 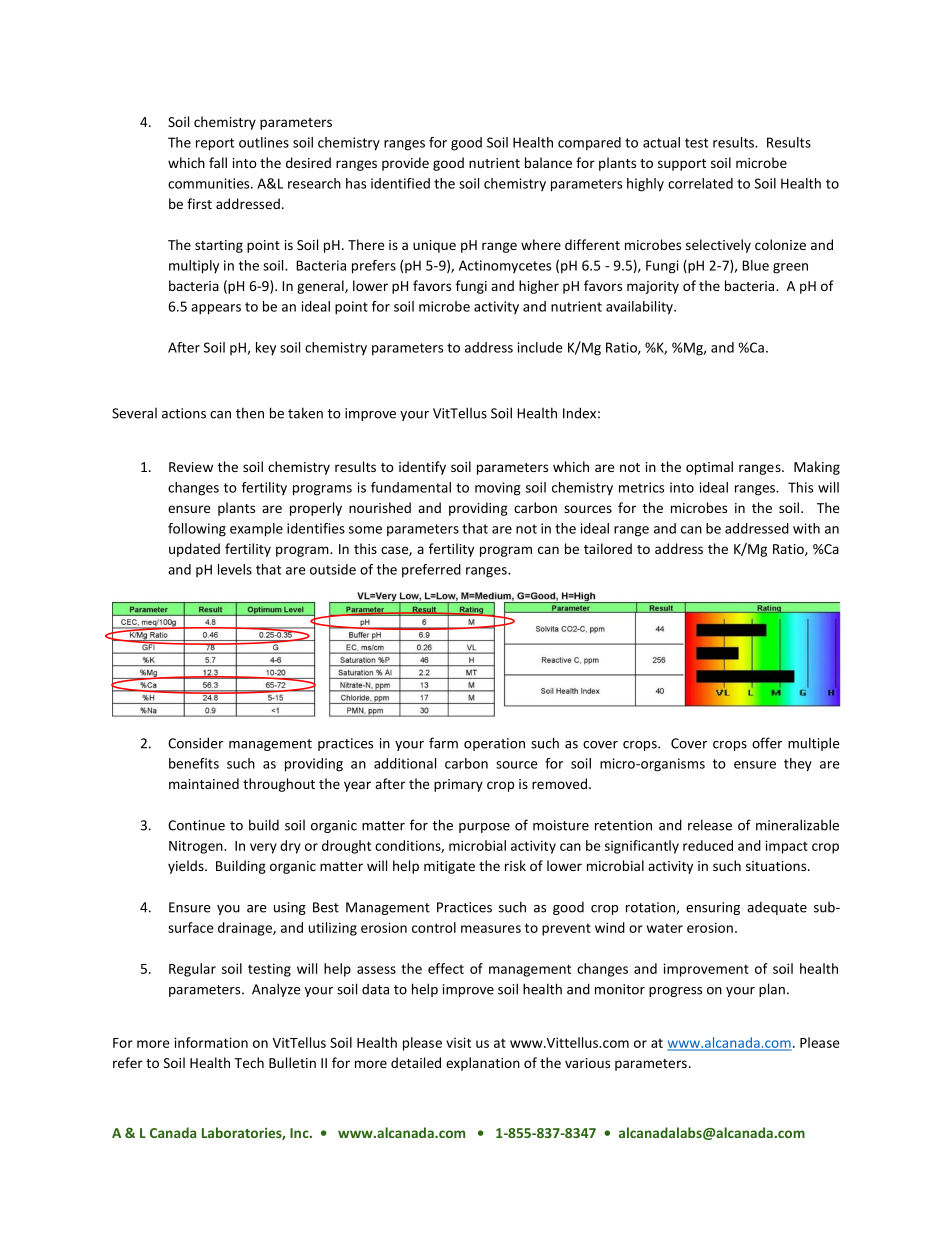 What do you see at coordinates (216, 309) in the document?
I see `appears` at bounding box center [216, 309].
